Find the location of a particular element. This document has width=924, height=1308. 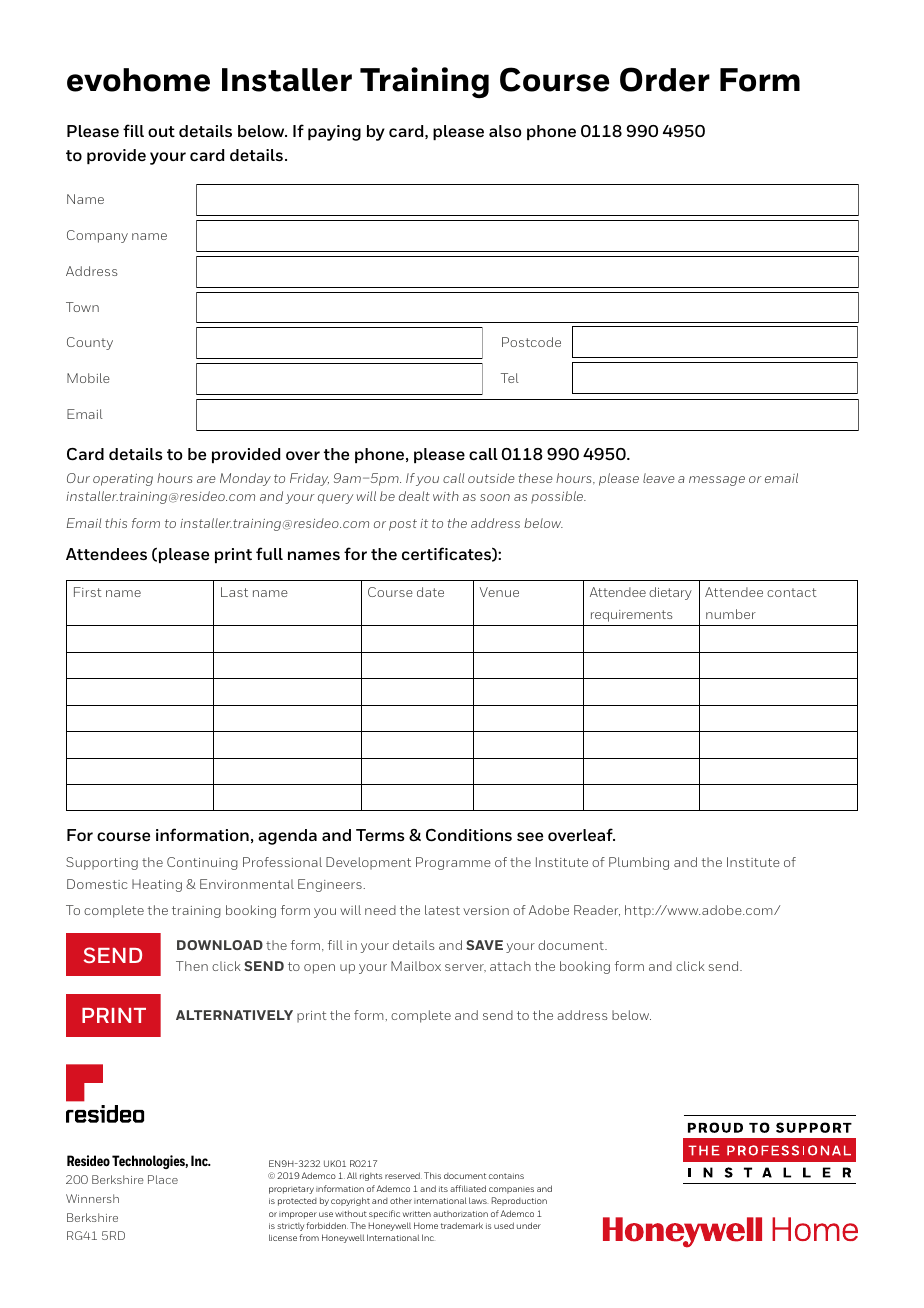

Plumbing is located at coordinates (639, 863).
